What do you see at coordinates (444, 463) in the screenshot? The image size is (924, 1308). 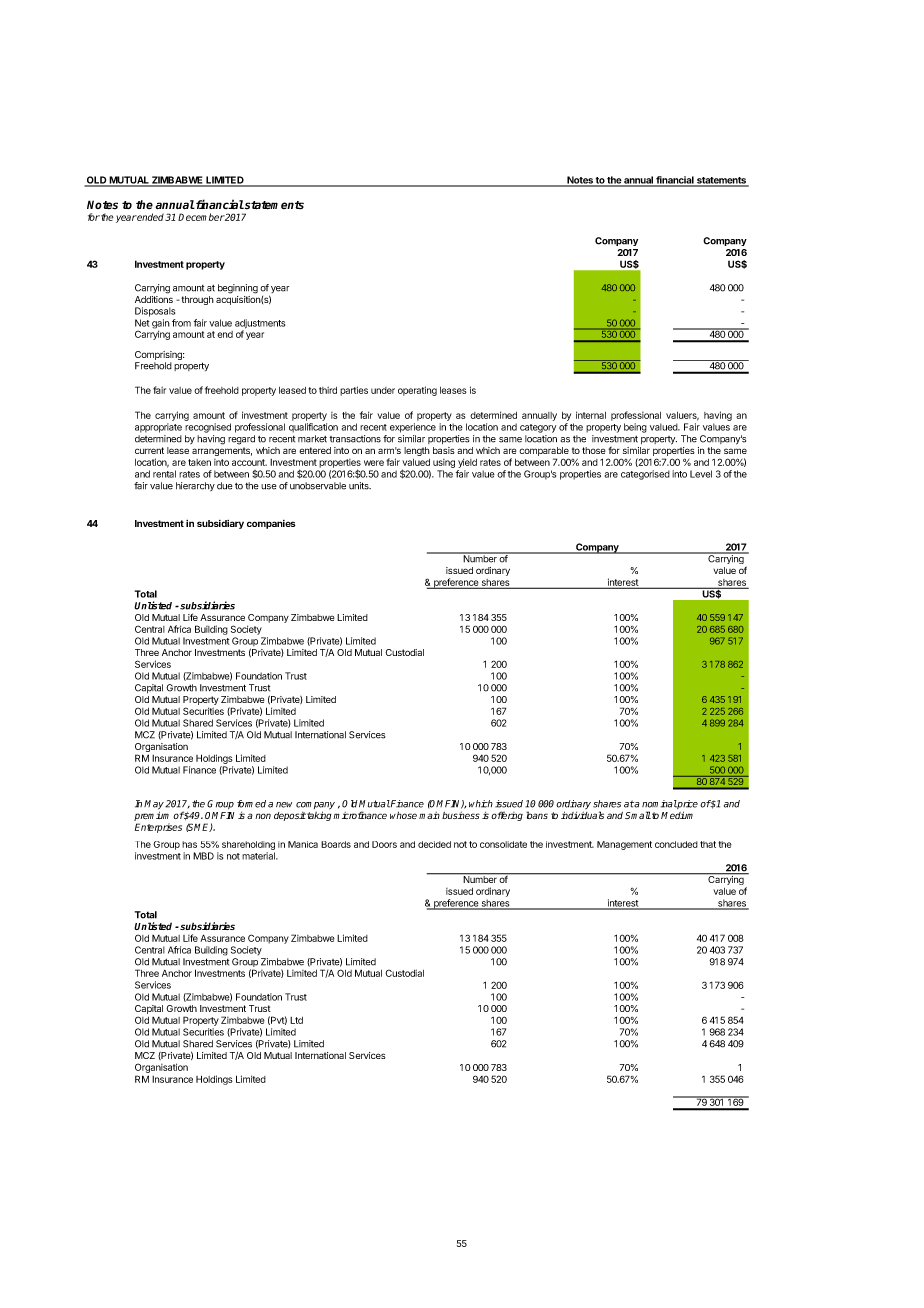 I see `using` at bounding box center [444, 463].
